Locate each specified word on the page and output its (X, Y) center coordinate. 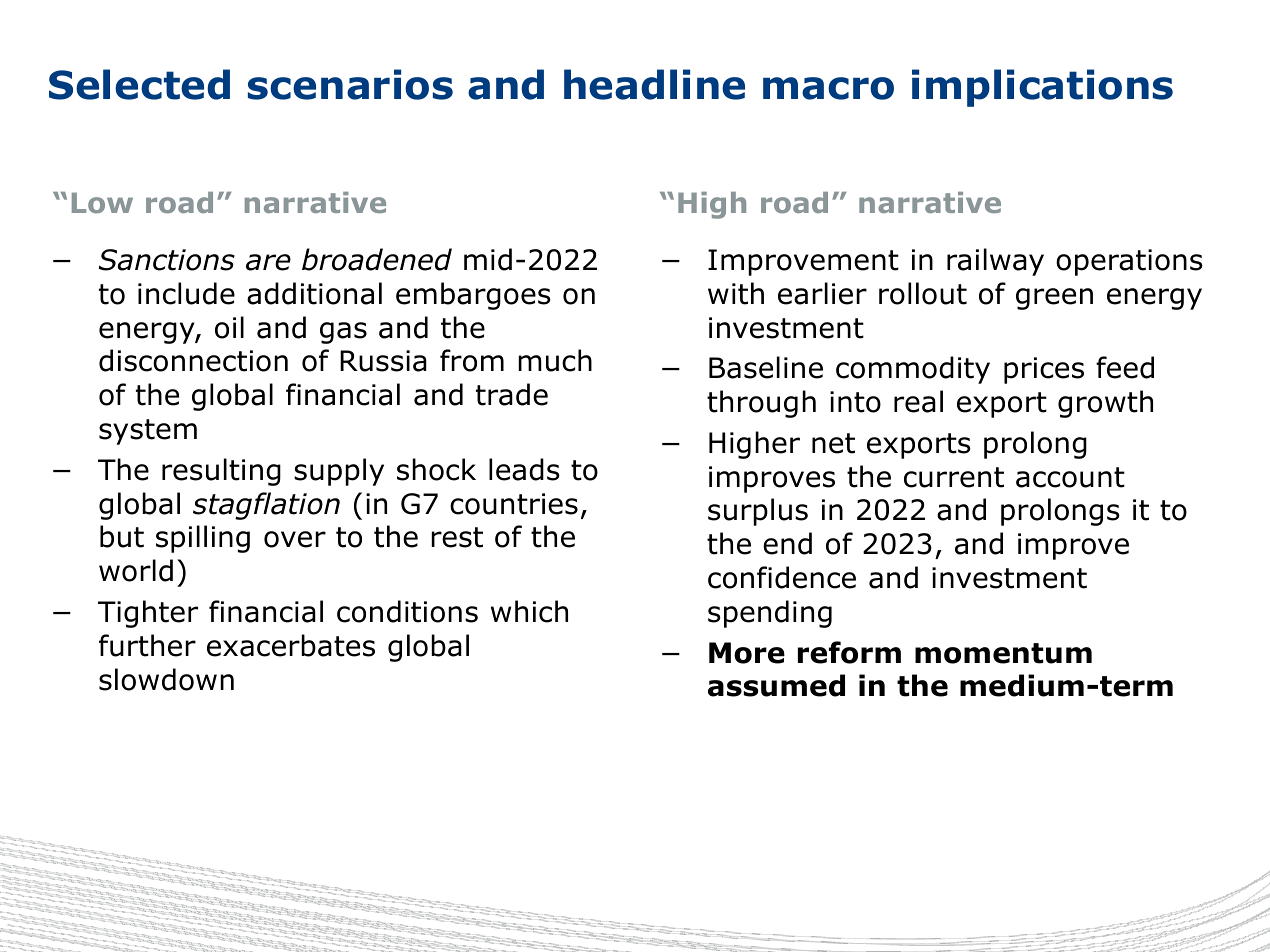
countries (514, 504)
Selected (139, 84)
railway (995, 262)
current (954, 477)
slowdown (166, 679)
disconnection (193, 360)
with (736, 293)
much (555, 360)
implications (1042, 88)
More (747, 653)
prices (1044, 370)
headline (654, 84)
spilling (203, 539)
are (268, 262)
